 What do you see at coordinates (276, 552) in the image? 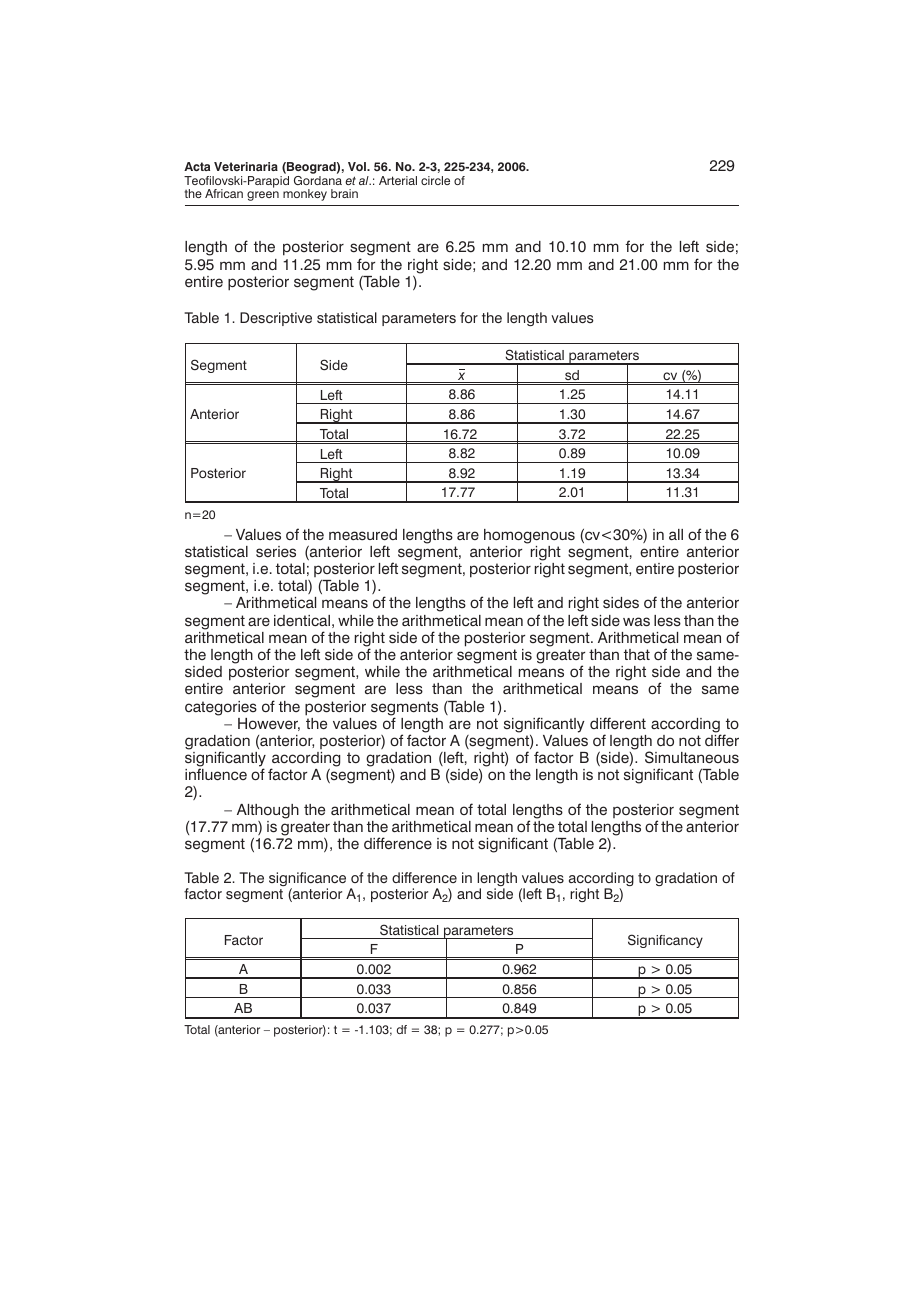
I see `series` at bounding box center [276, 552].
